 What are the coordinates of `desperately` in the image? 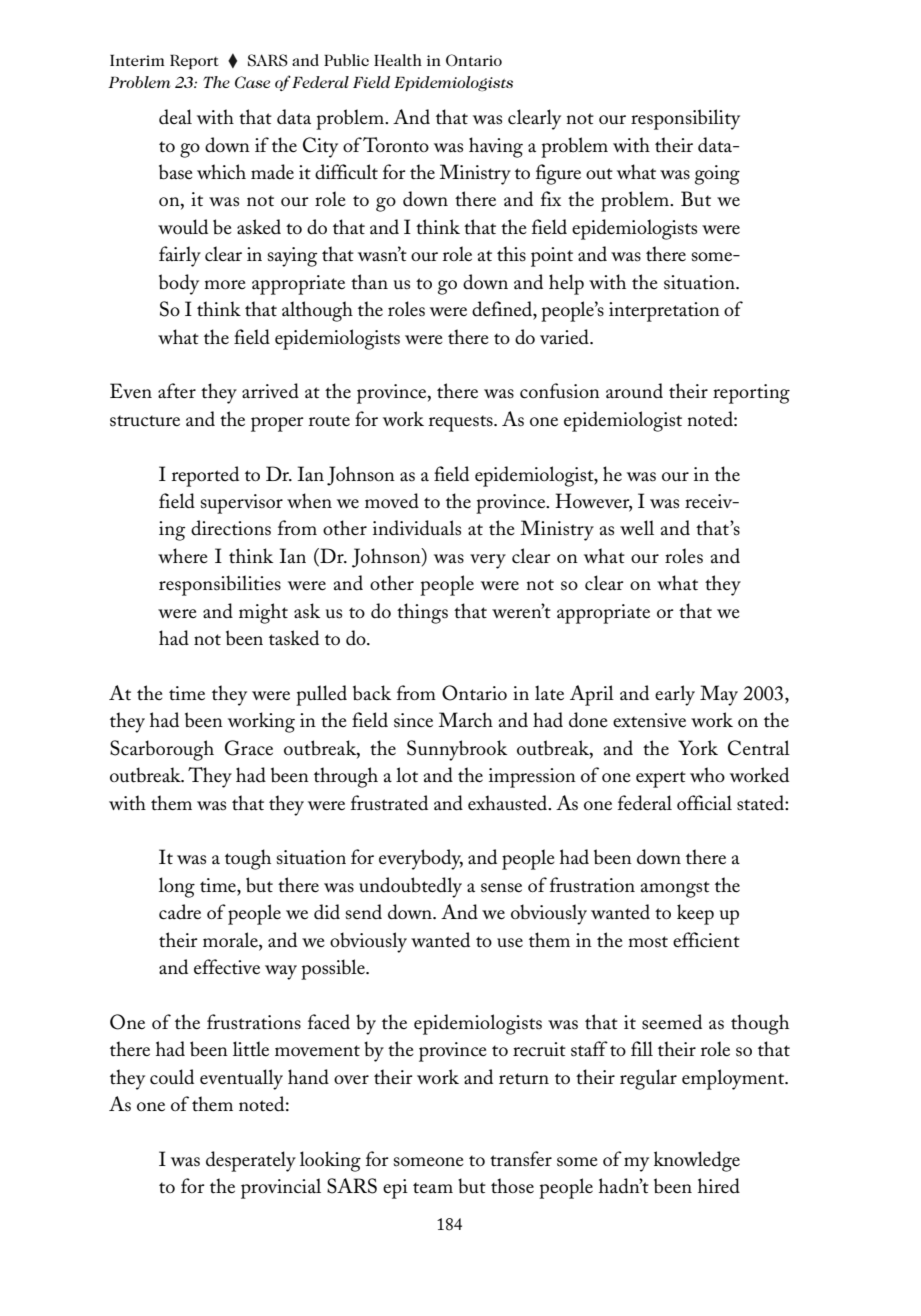 It's located at (251, 1161).
